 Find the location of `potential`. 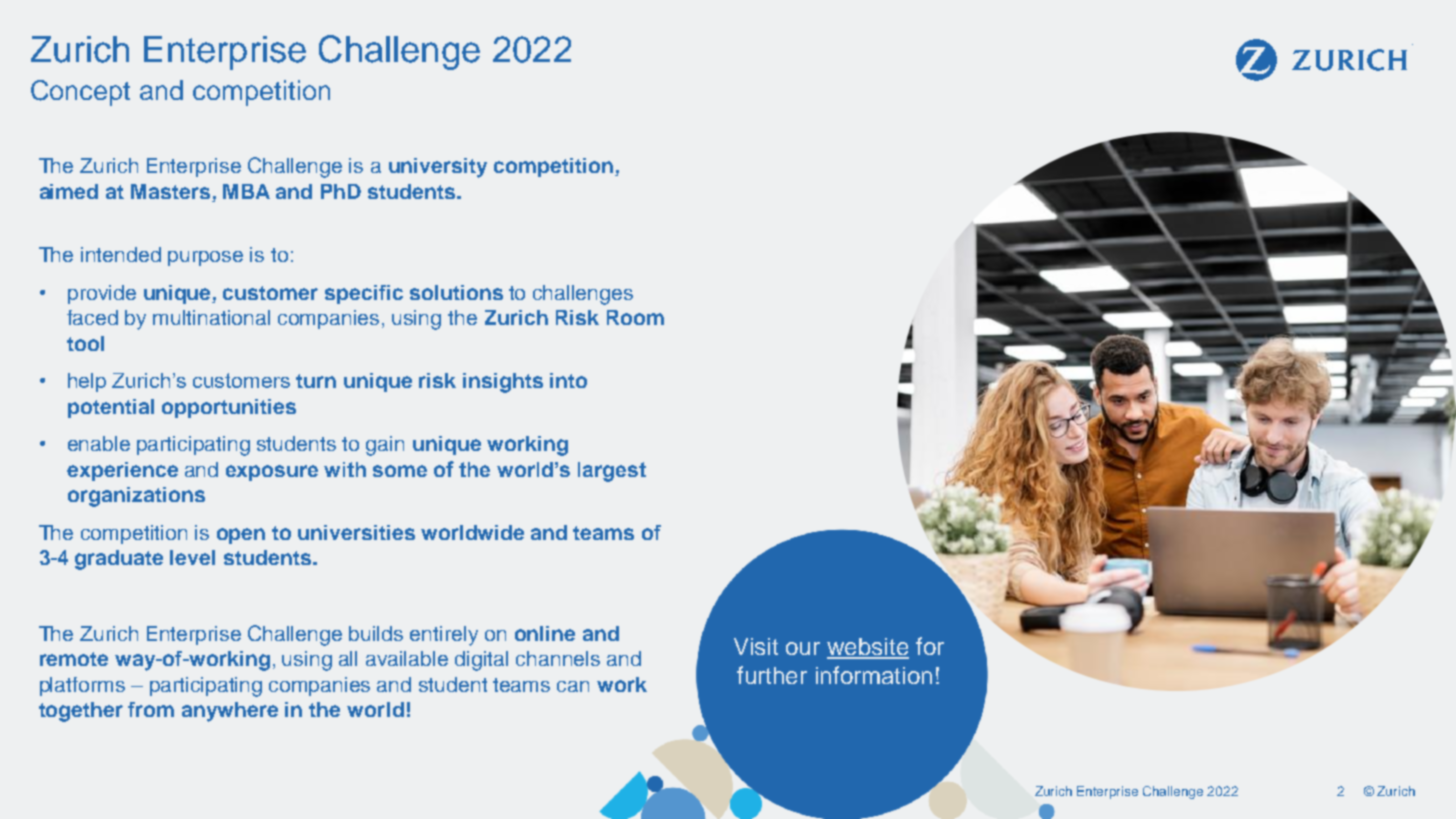

potential is located at coordinates (111, 408).
